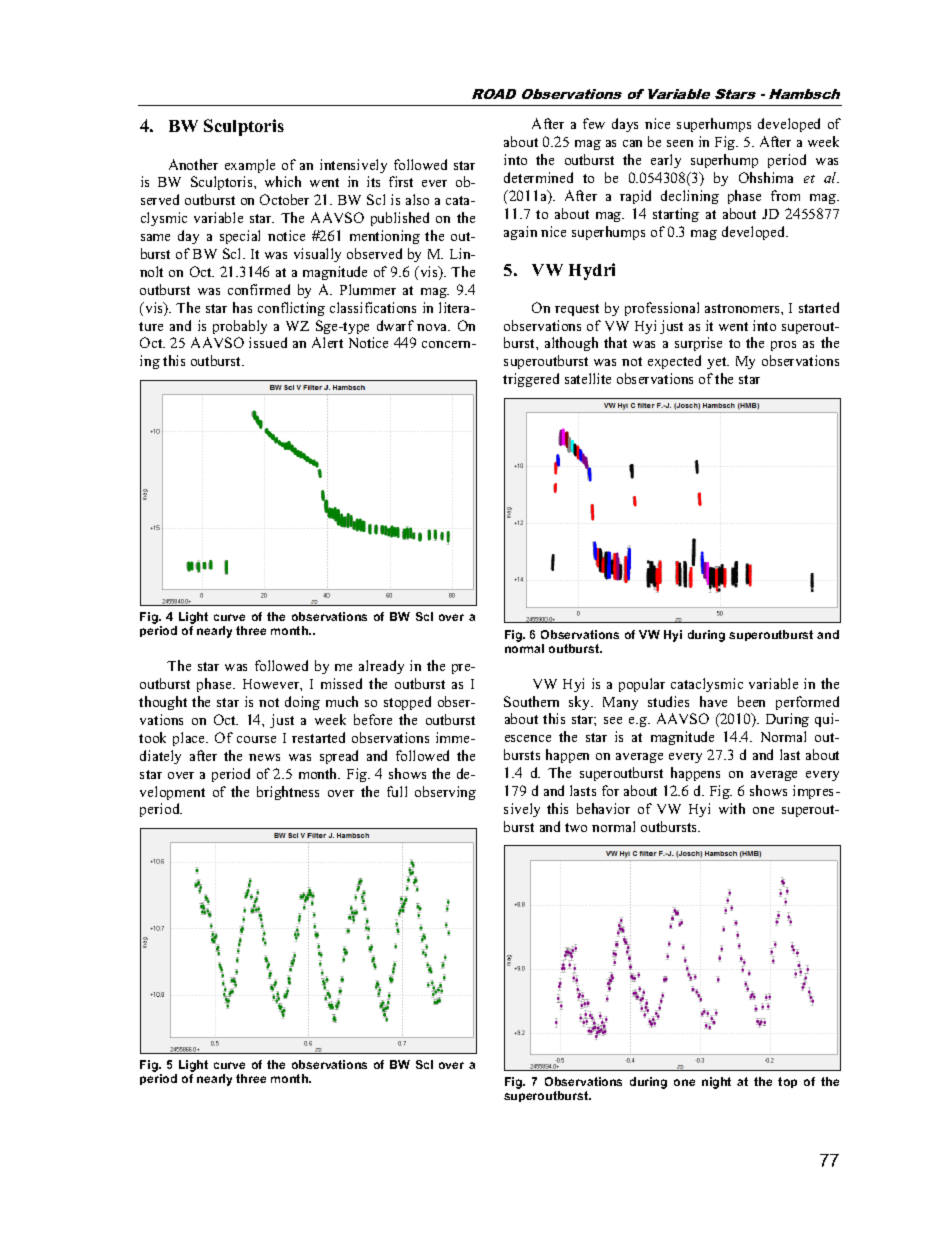  What do you see at coordinates (531, 701) in the screenshot?
I see `Southern` at bounding box center [531, 701].
